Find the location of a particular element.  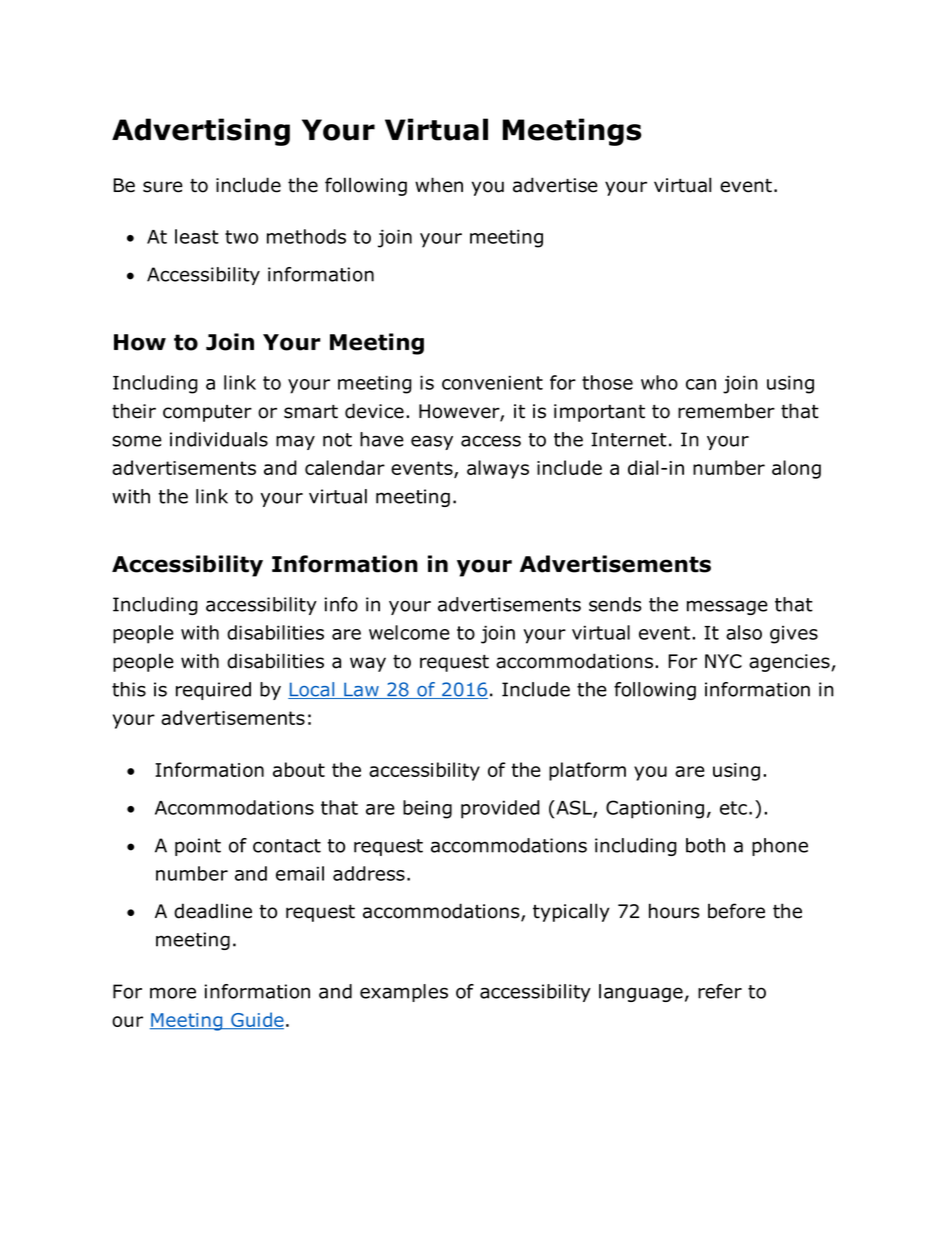

individuals is located at coordinates (219, 439).
